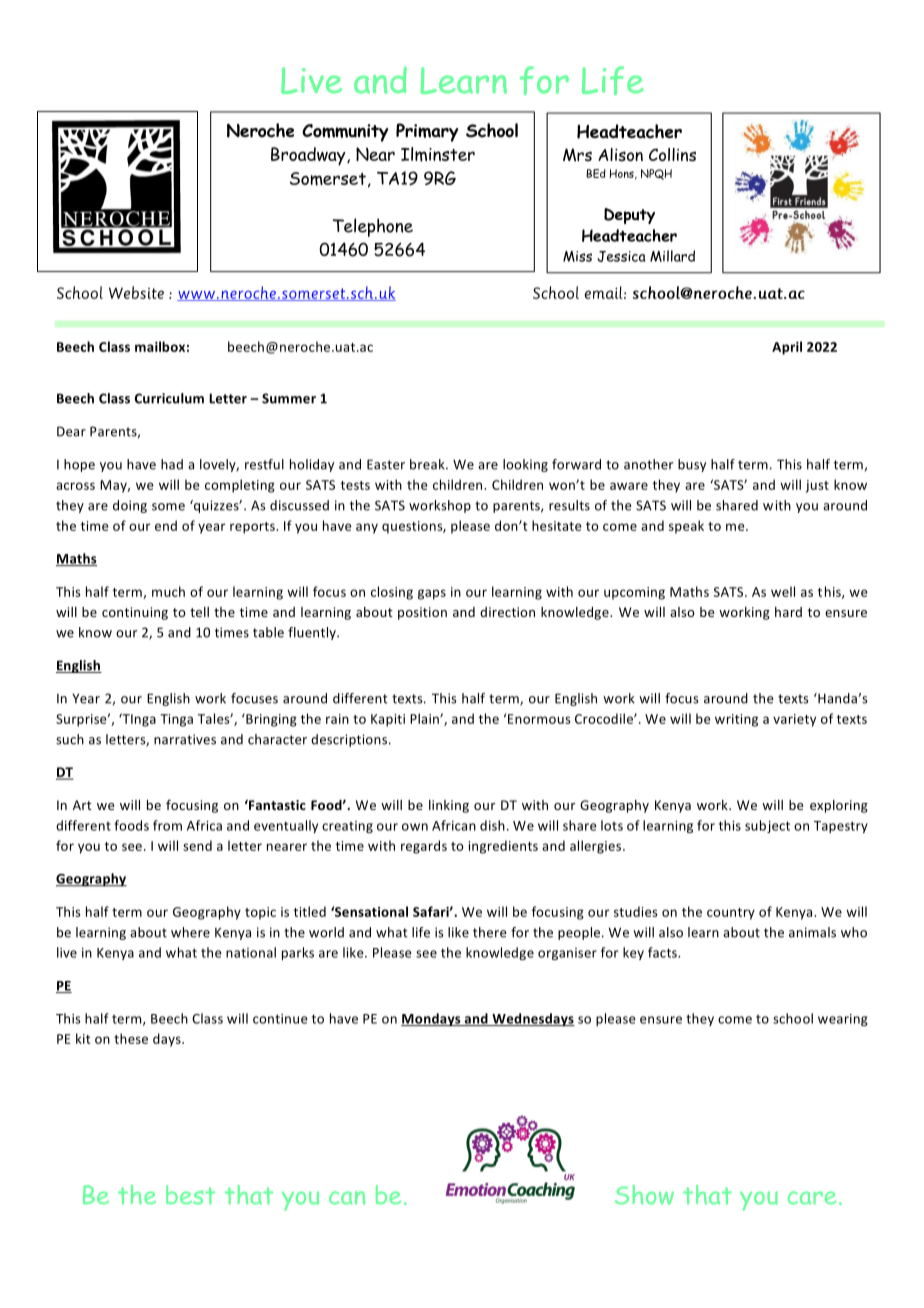 This screenshot has height=1308, width=924. I want to click on hard, so click(788, 612).
